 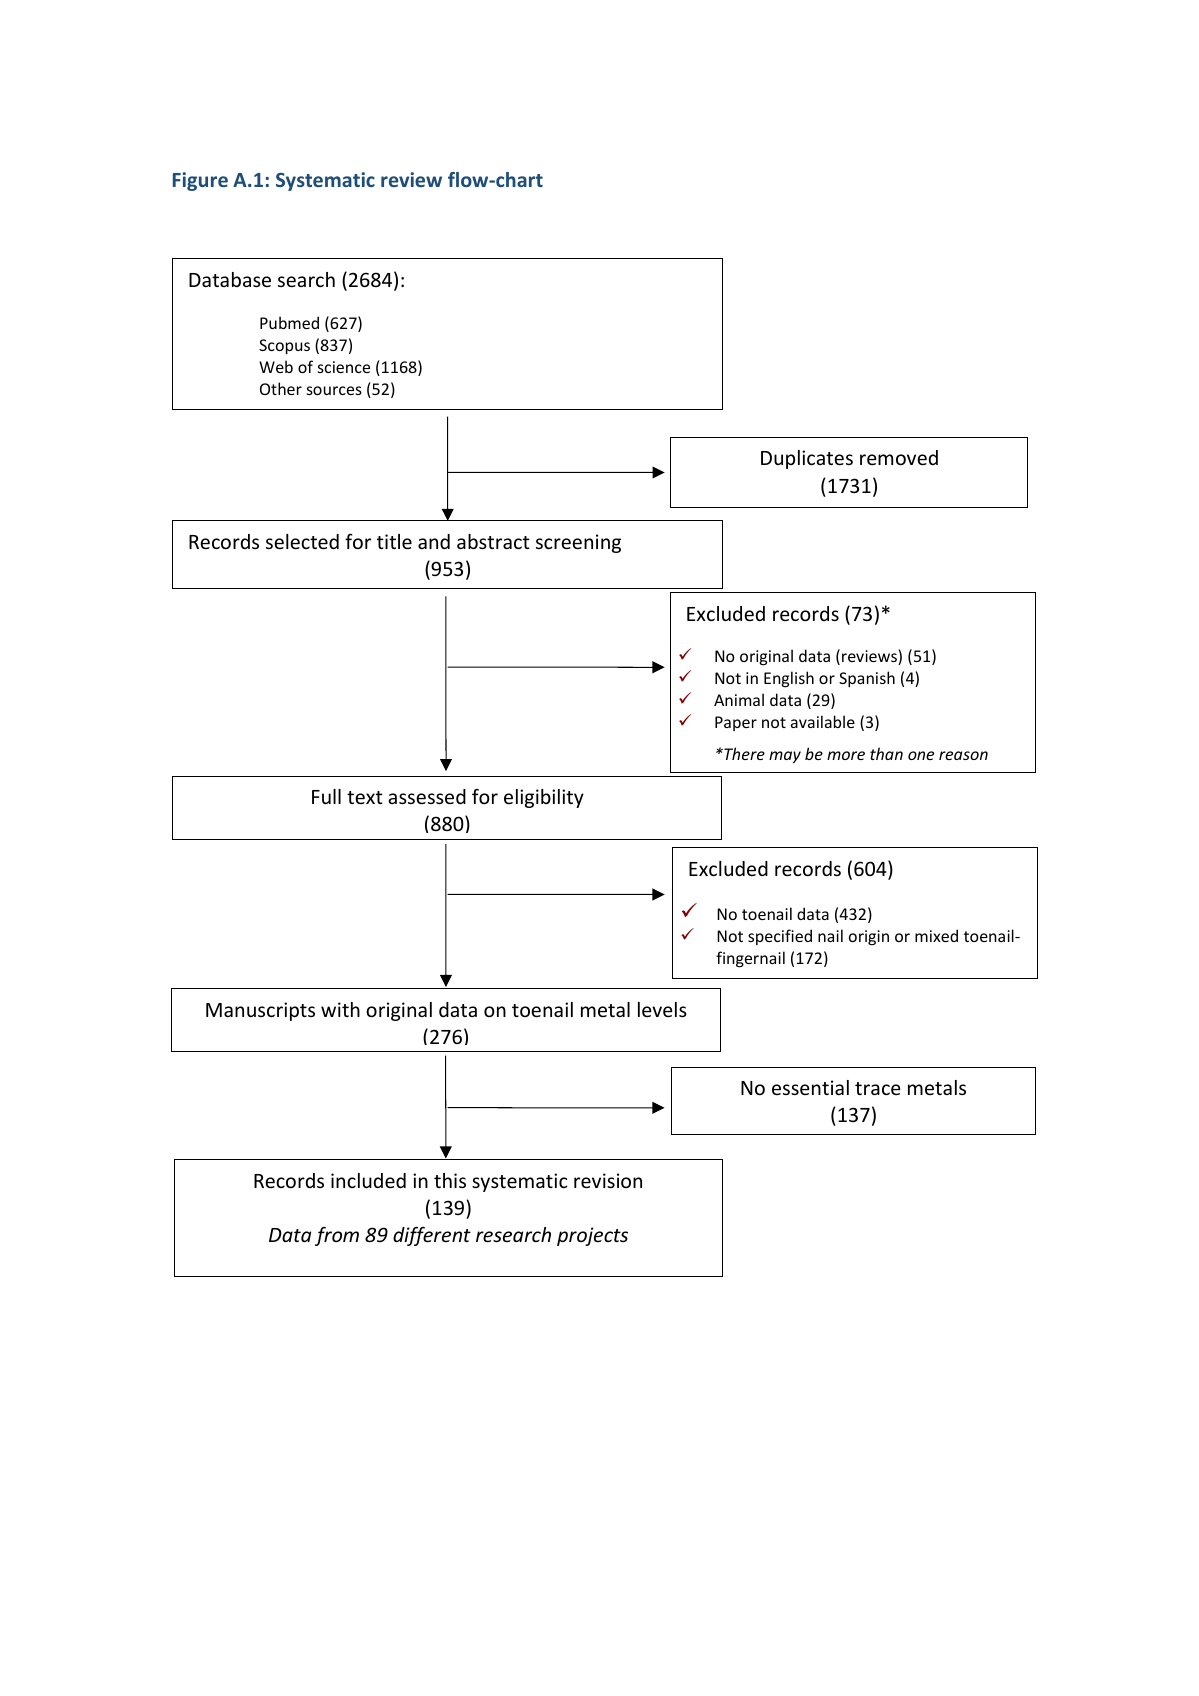 I want to click on Duplicates, so click(x=807, y=459).
